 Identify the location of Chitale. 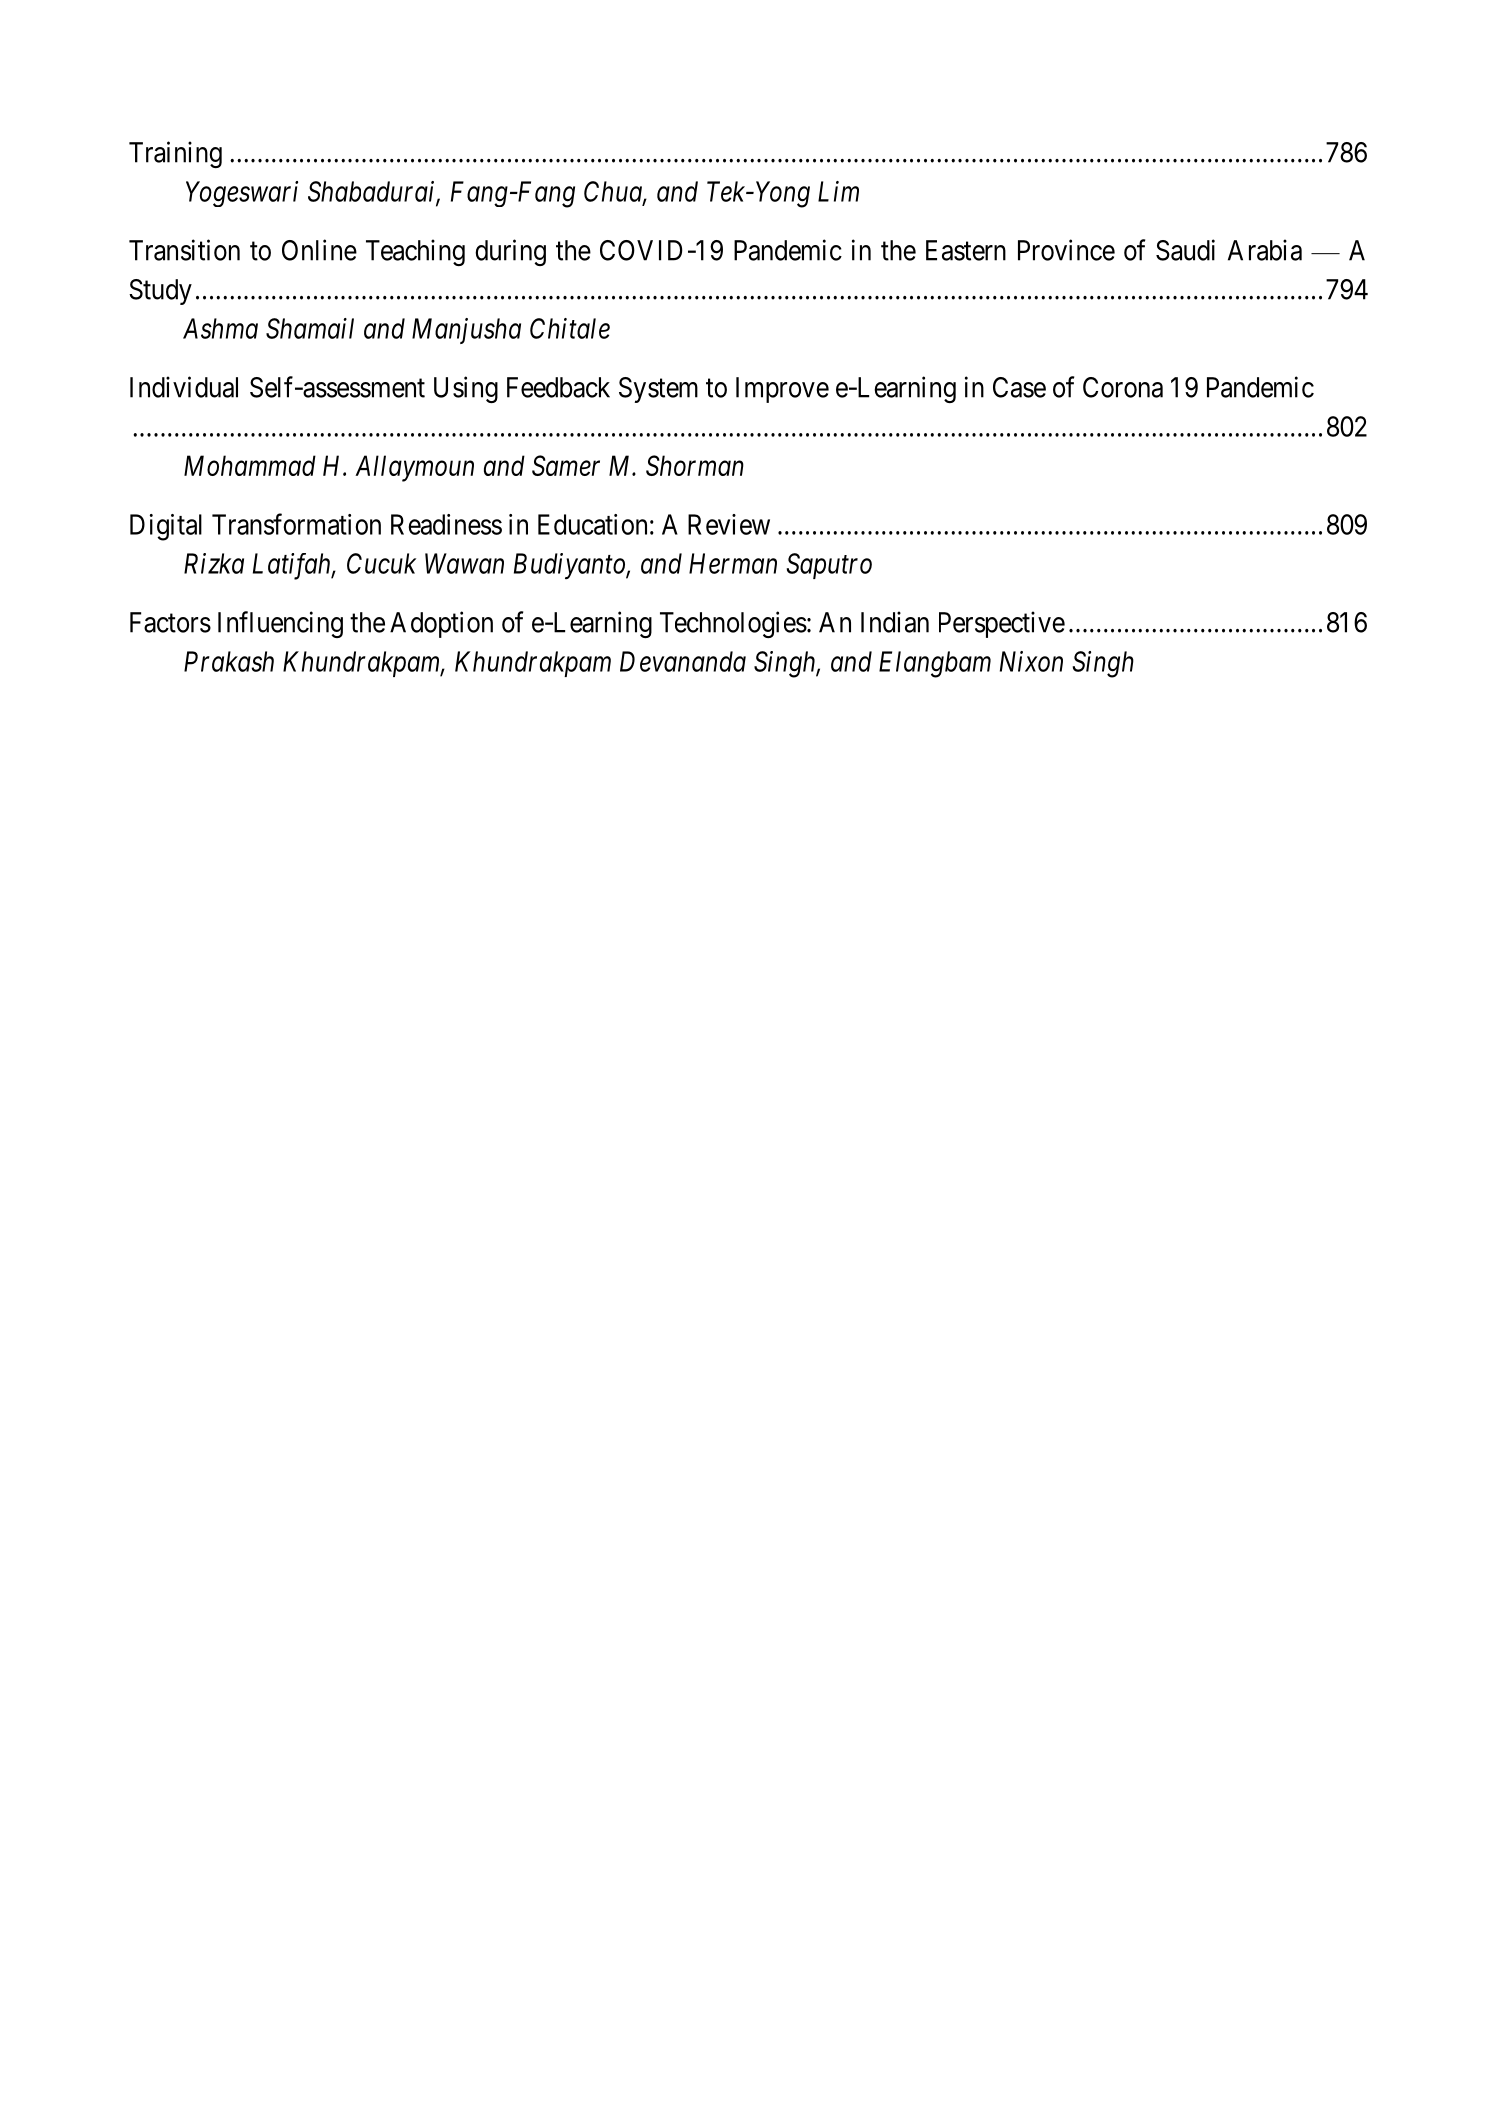
(570, 328).
